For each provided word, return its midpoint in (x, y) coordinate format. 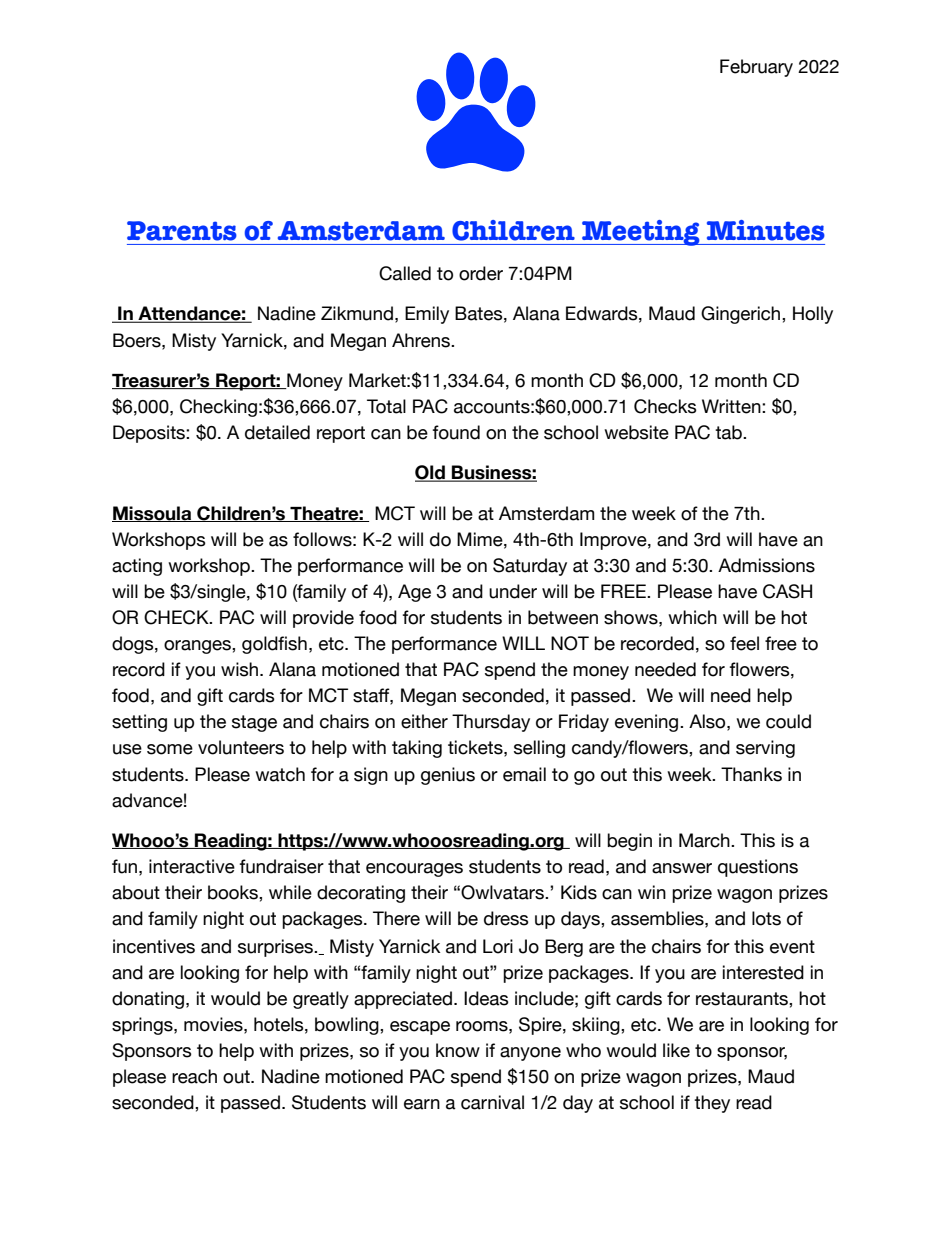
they (712, 1104)
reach (194, 1076)
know (458, 1050)
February (756, 68)
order (481, 273)
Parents (182, 231)
